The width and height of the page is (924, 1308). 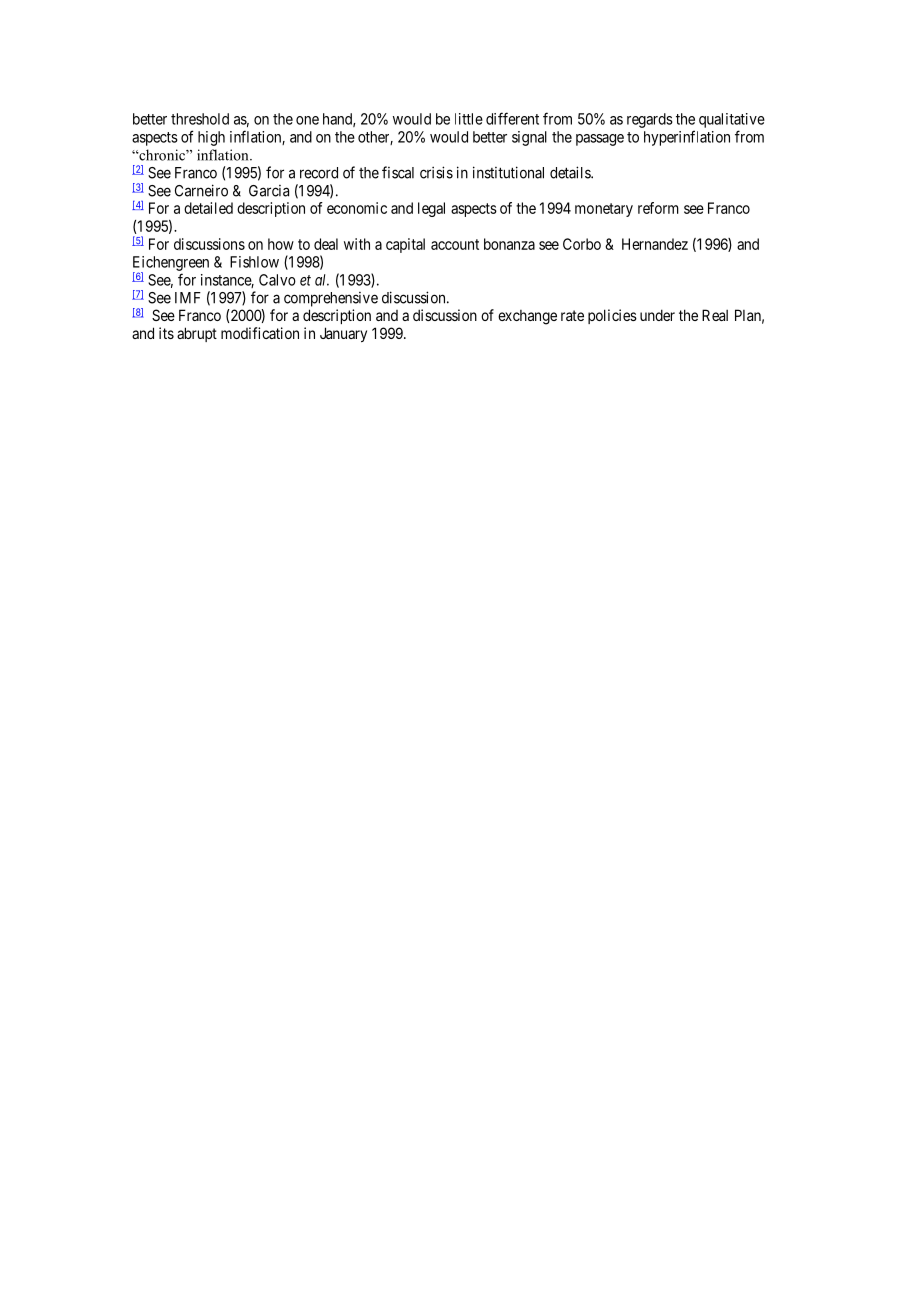 I want to click on crisis, so click(x=436, y=172).
